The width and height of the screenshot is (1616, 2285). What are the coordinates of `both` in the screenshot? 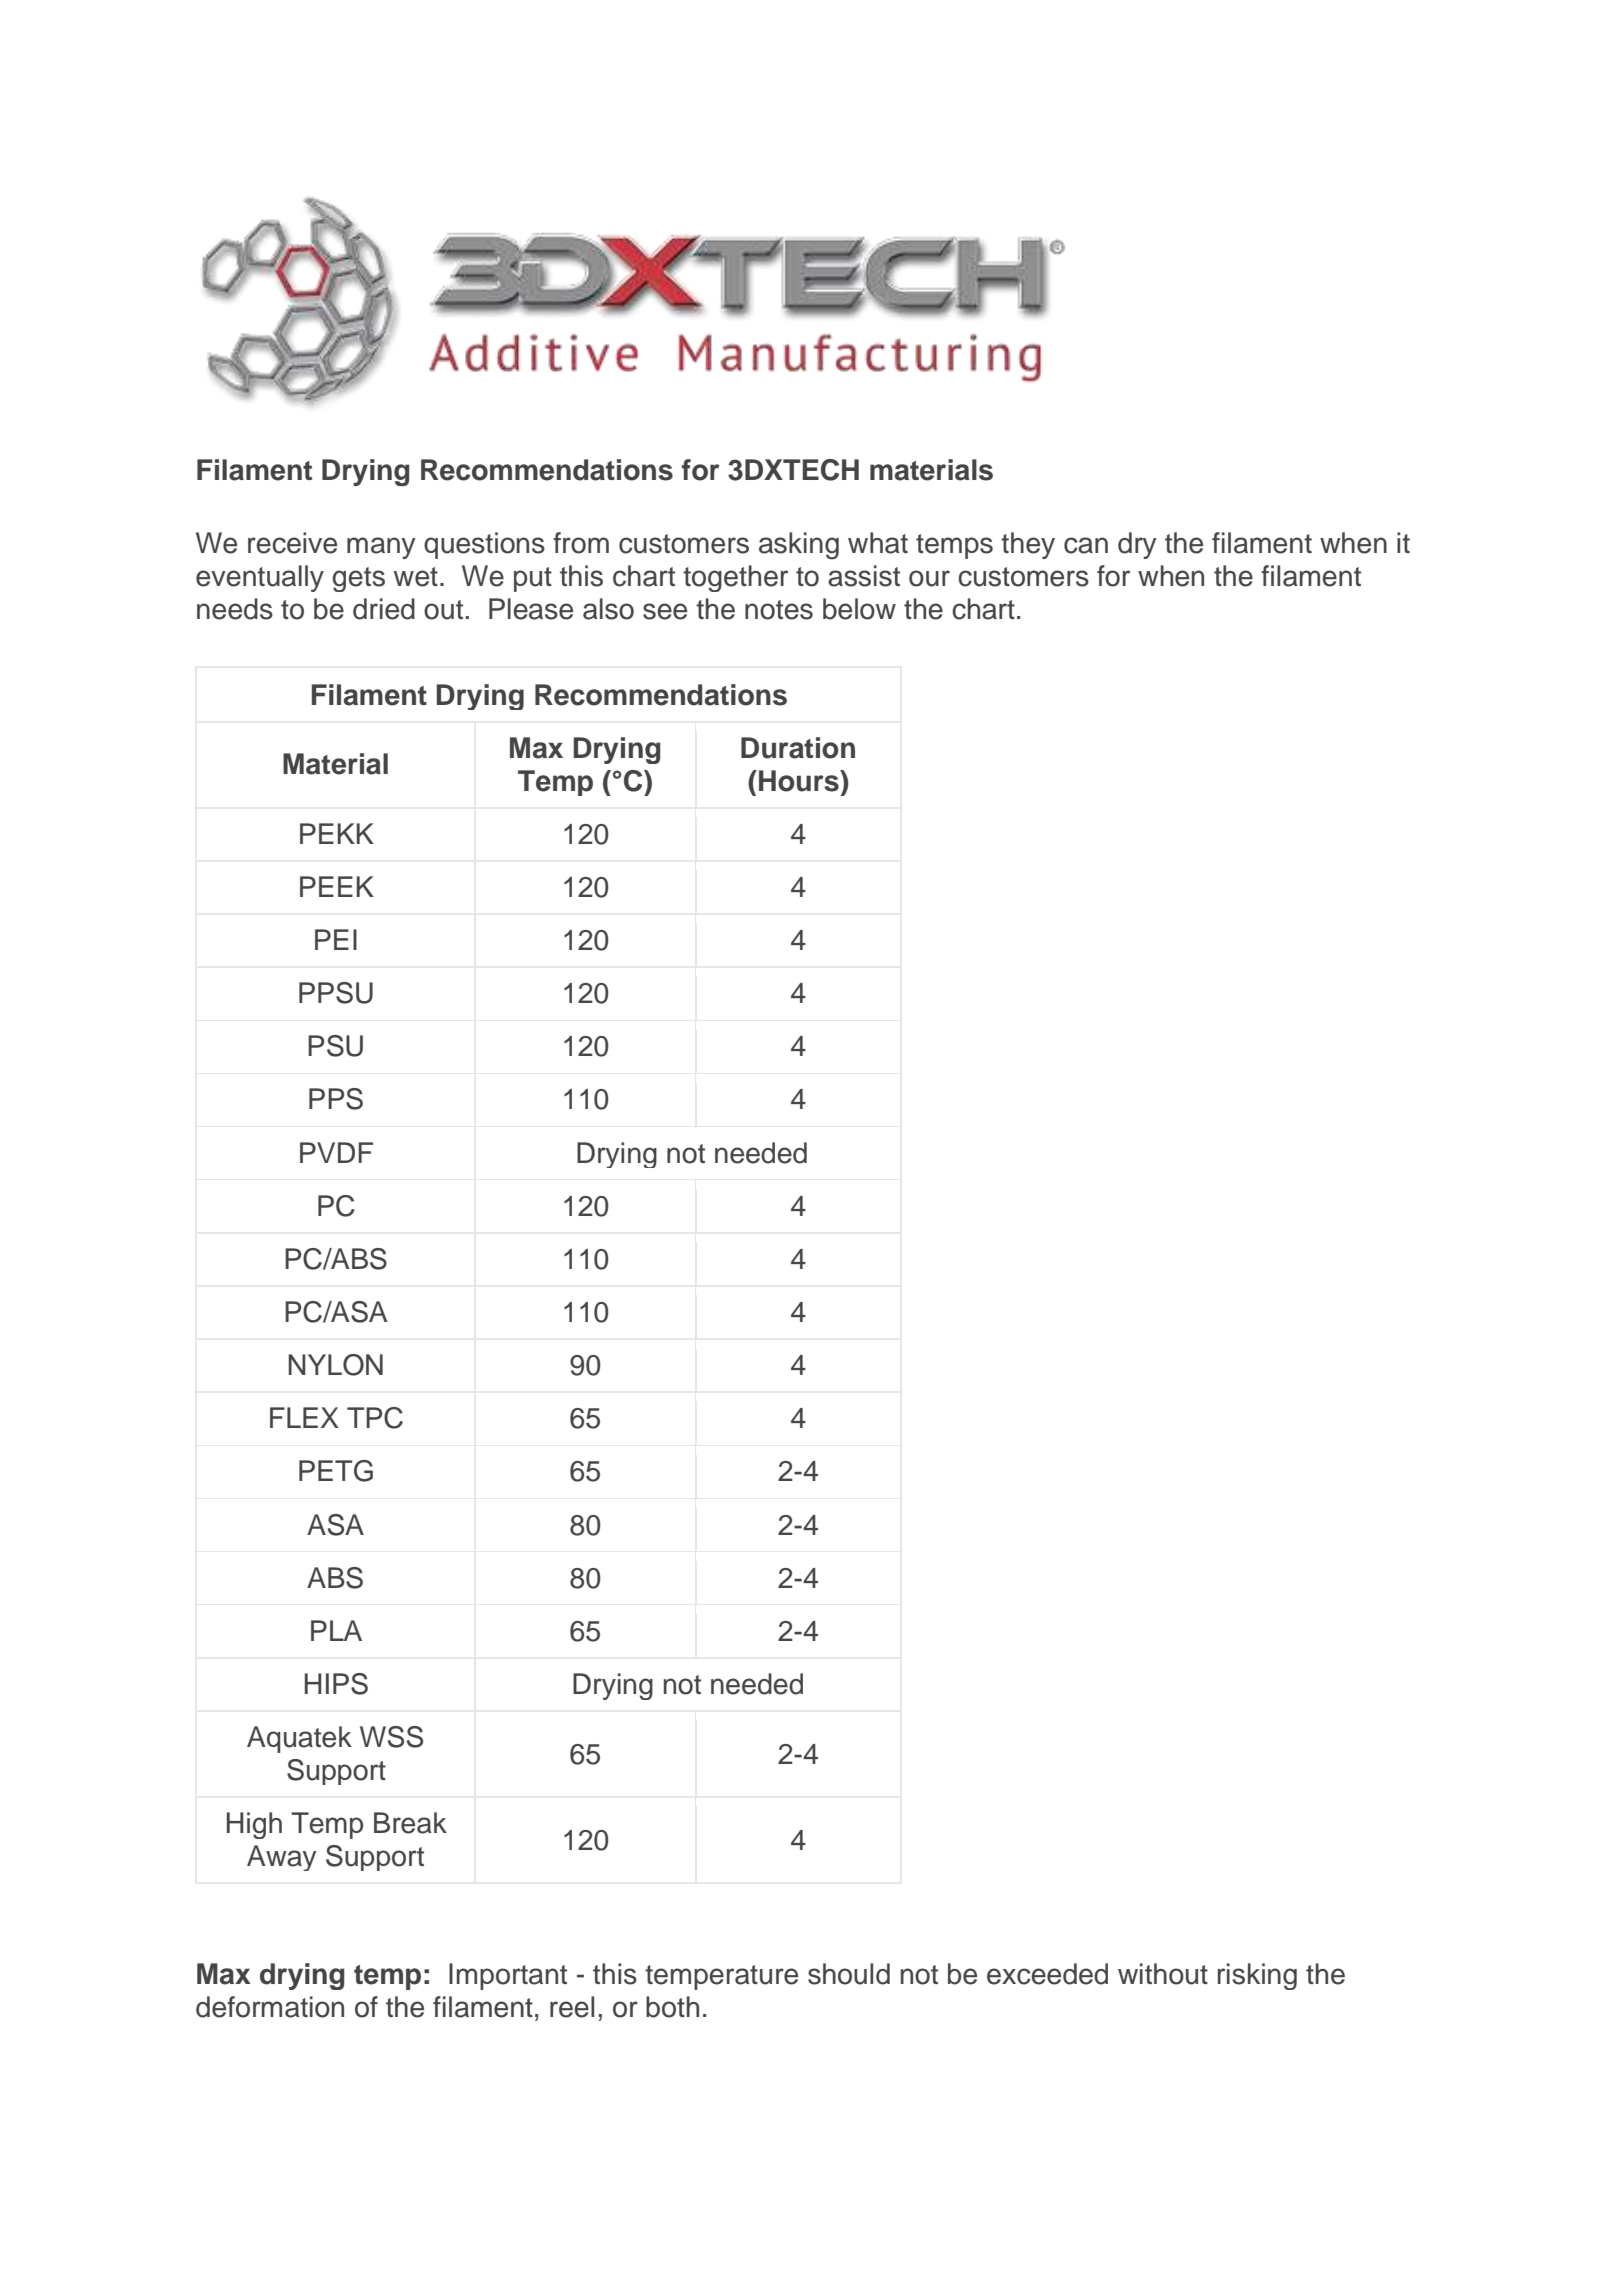 It's located at (672, 2007).
